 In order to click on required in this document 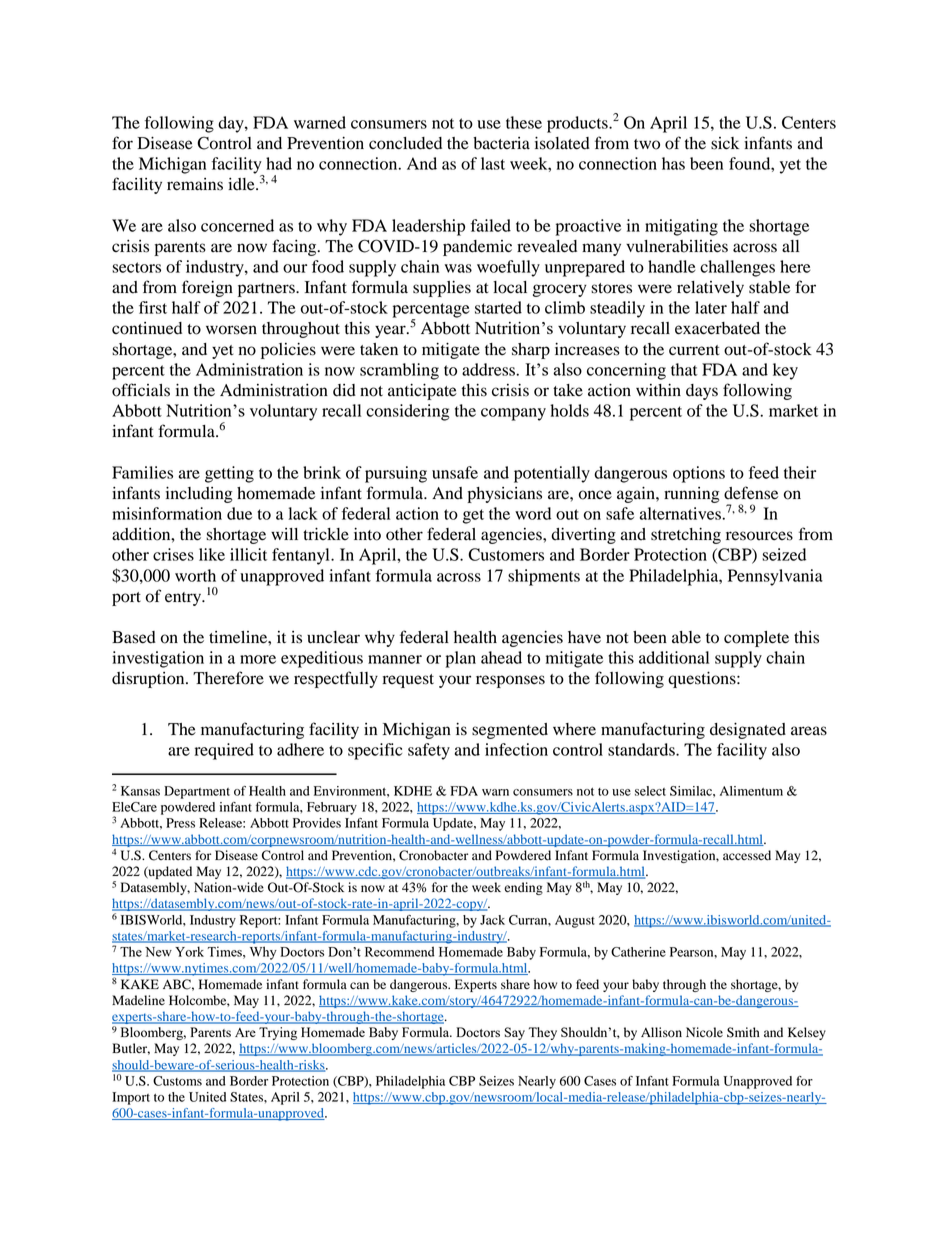, I will do `click(224, 751)`.
